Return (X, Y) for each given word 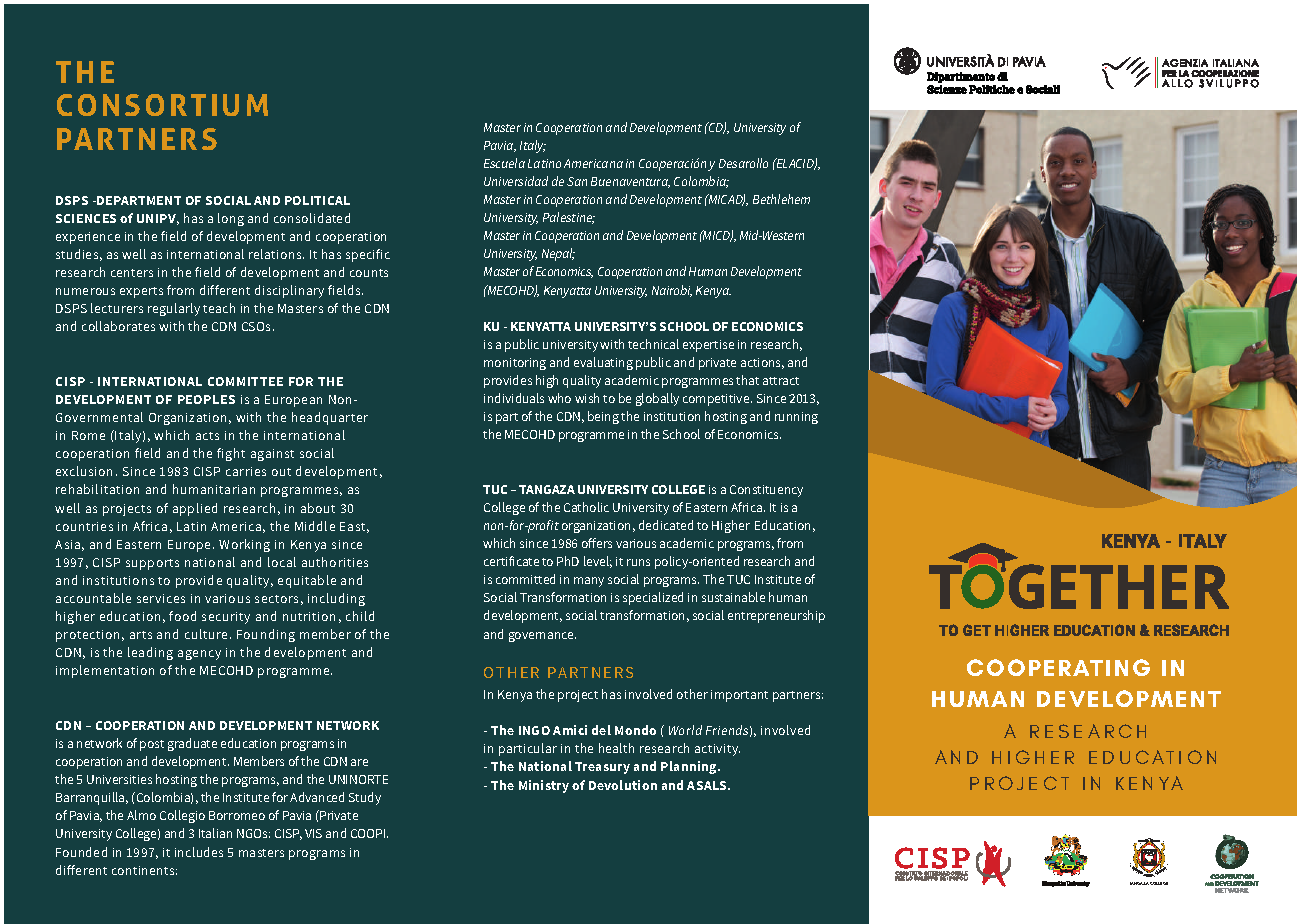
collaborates (118, 326)
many (589, 582)
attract (781, 381)
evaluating (603, 363)
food (182, 616)
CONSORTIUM (162, 105)
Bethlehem (781, 199)
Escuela (504, 163)
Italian (215, 833)
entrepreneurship (776, 616)
